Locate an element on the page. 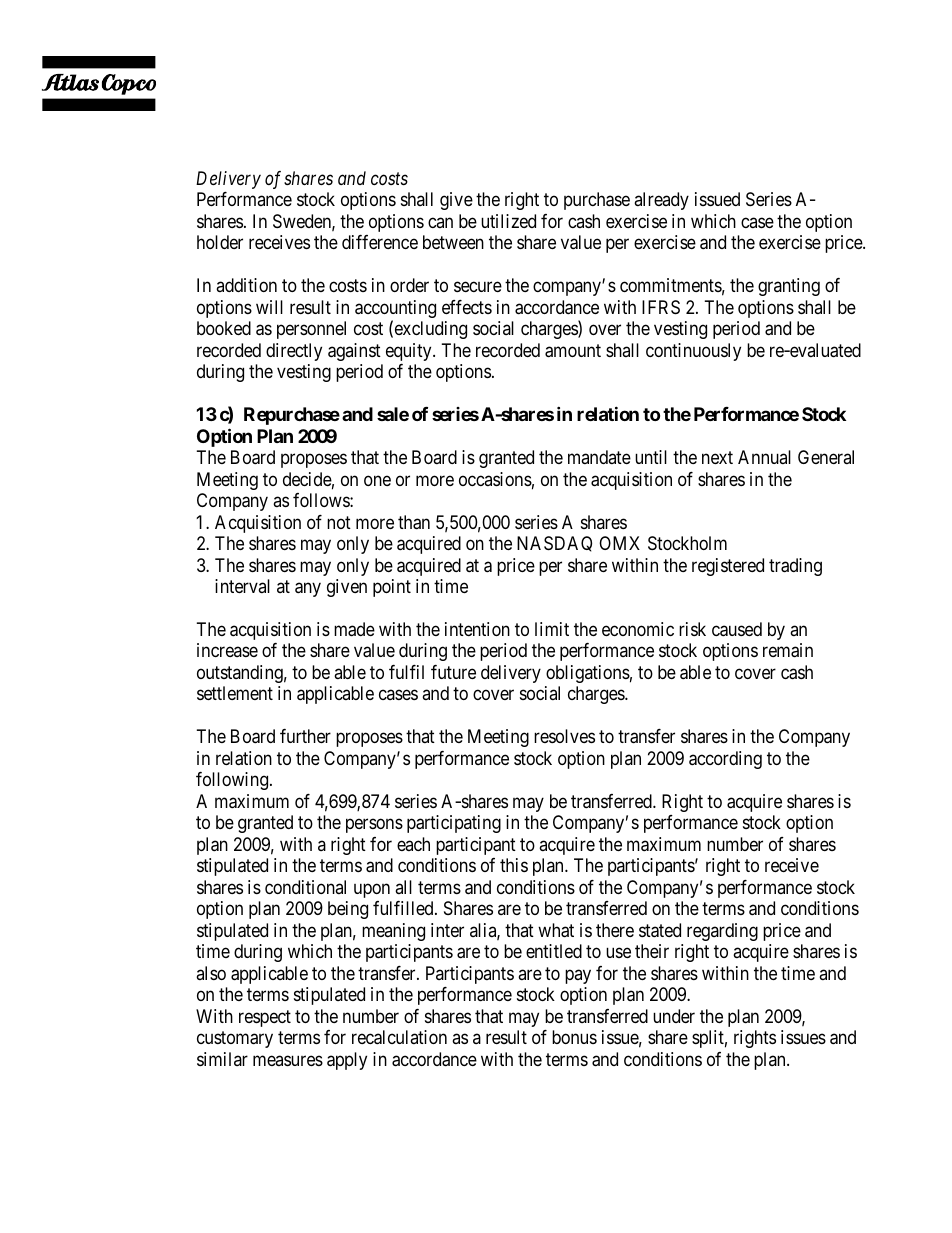  limit is located at coordinates (552, 629).
